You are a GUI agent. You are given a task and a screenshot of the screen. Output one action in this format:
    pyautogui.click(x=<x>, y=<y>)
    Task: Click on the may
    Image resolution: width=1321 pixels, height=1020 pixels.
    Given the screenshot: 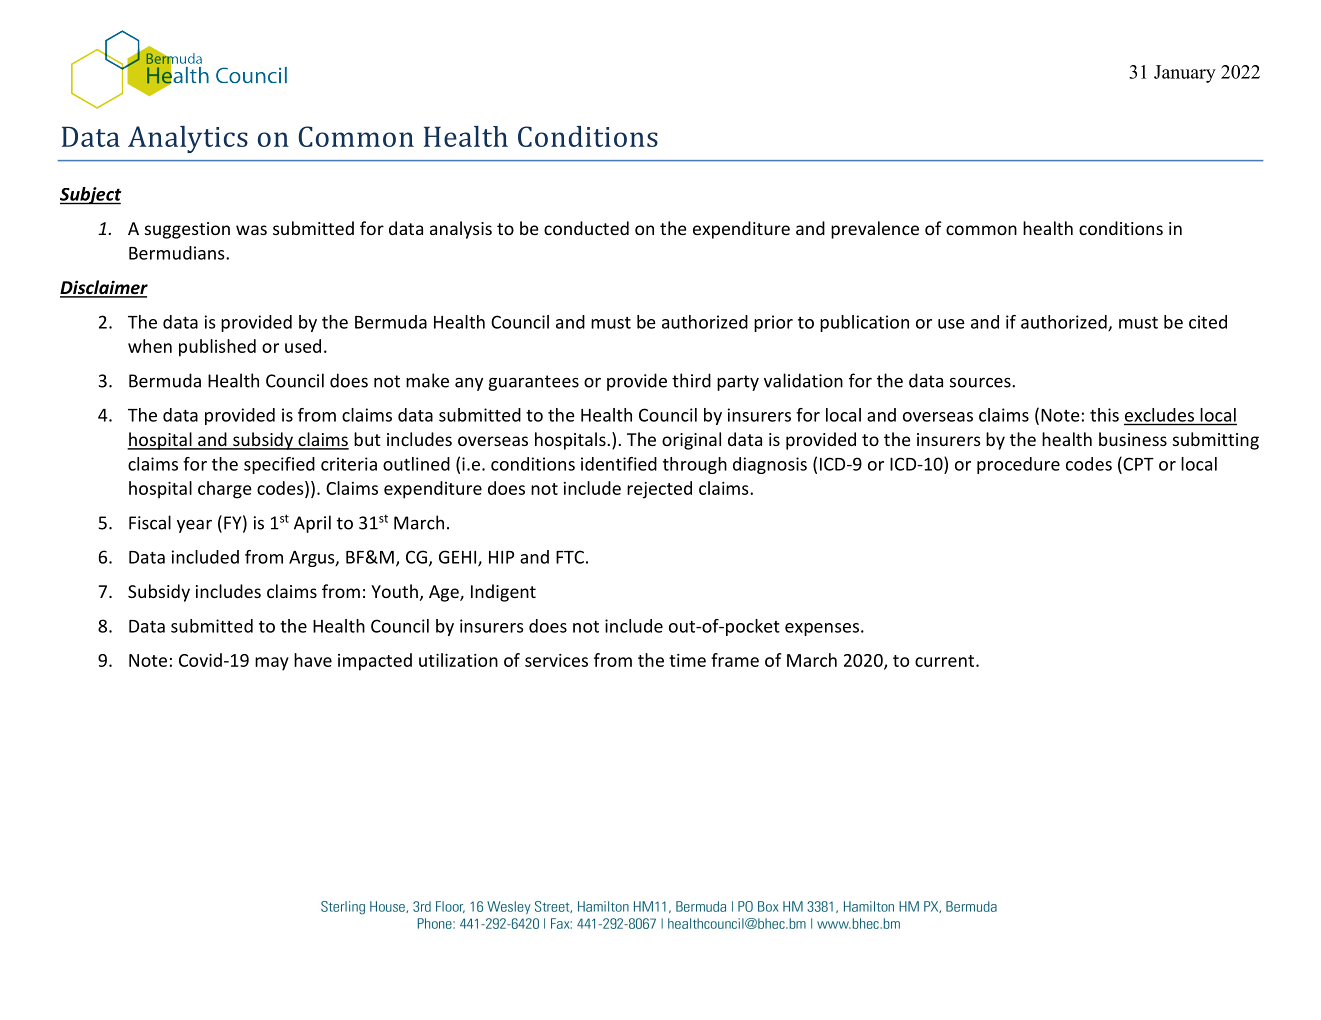 What is the action you would take?
    pyautogui.click(x=272, y=664)
